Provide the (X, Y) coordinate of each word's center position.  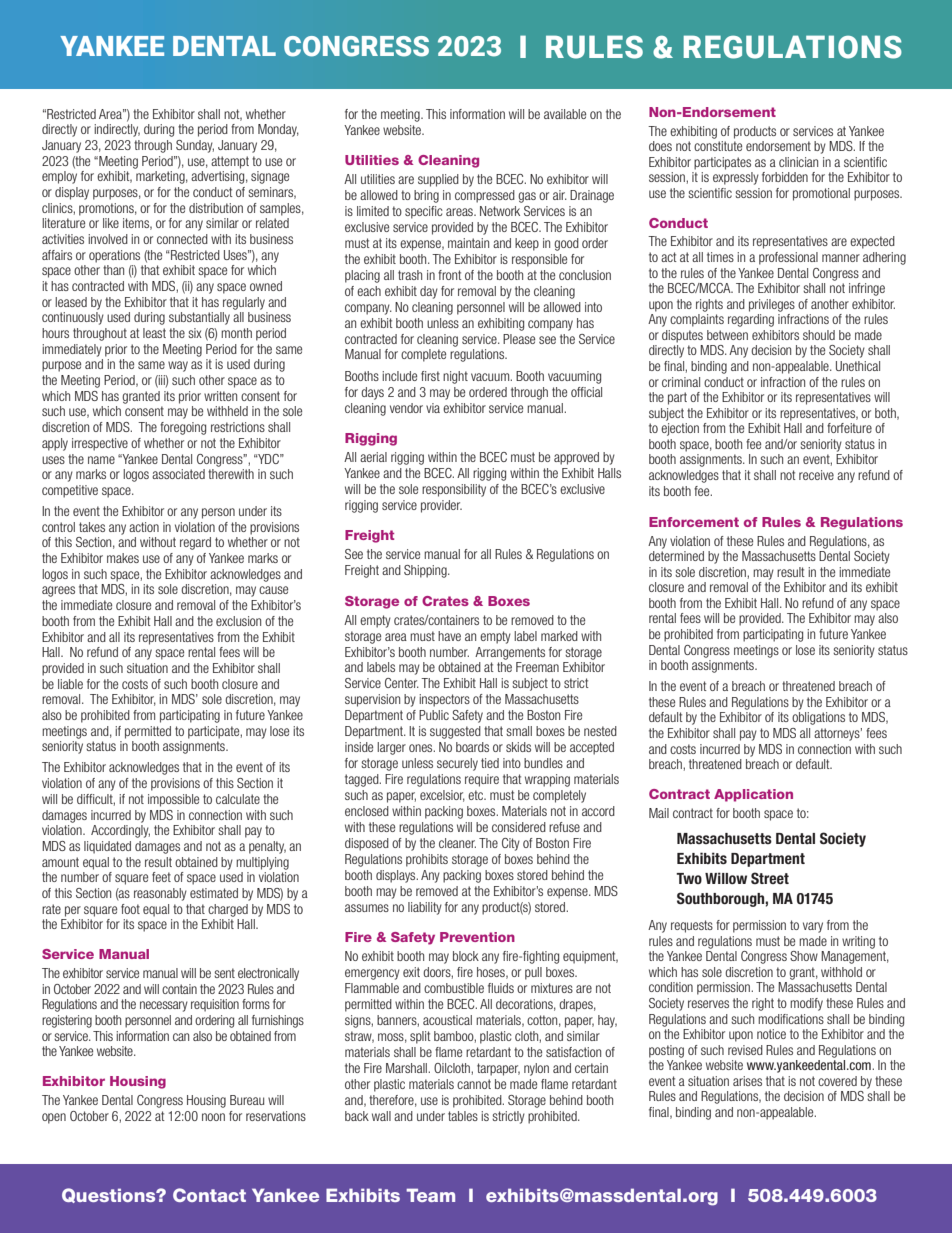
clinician (798, 162)
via (433, 408)
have (449, 636)
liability (425, 908)
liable (70, 684)
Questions (110, 1195)
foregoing (183, 428)
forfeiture (849, 428)
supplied (438, 180)
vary (813, 927)
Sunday (195, 146)
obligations (818, 718)
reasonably (160, 894)
